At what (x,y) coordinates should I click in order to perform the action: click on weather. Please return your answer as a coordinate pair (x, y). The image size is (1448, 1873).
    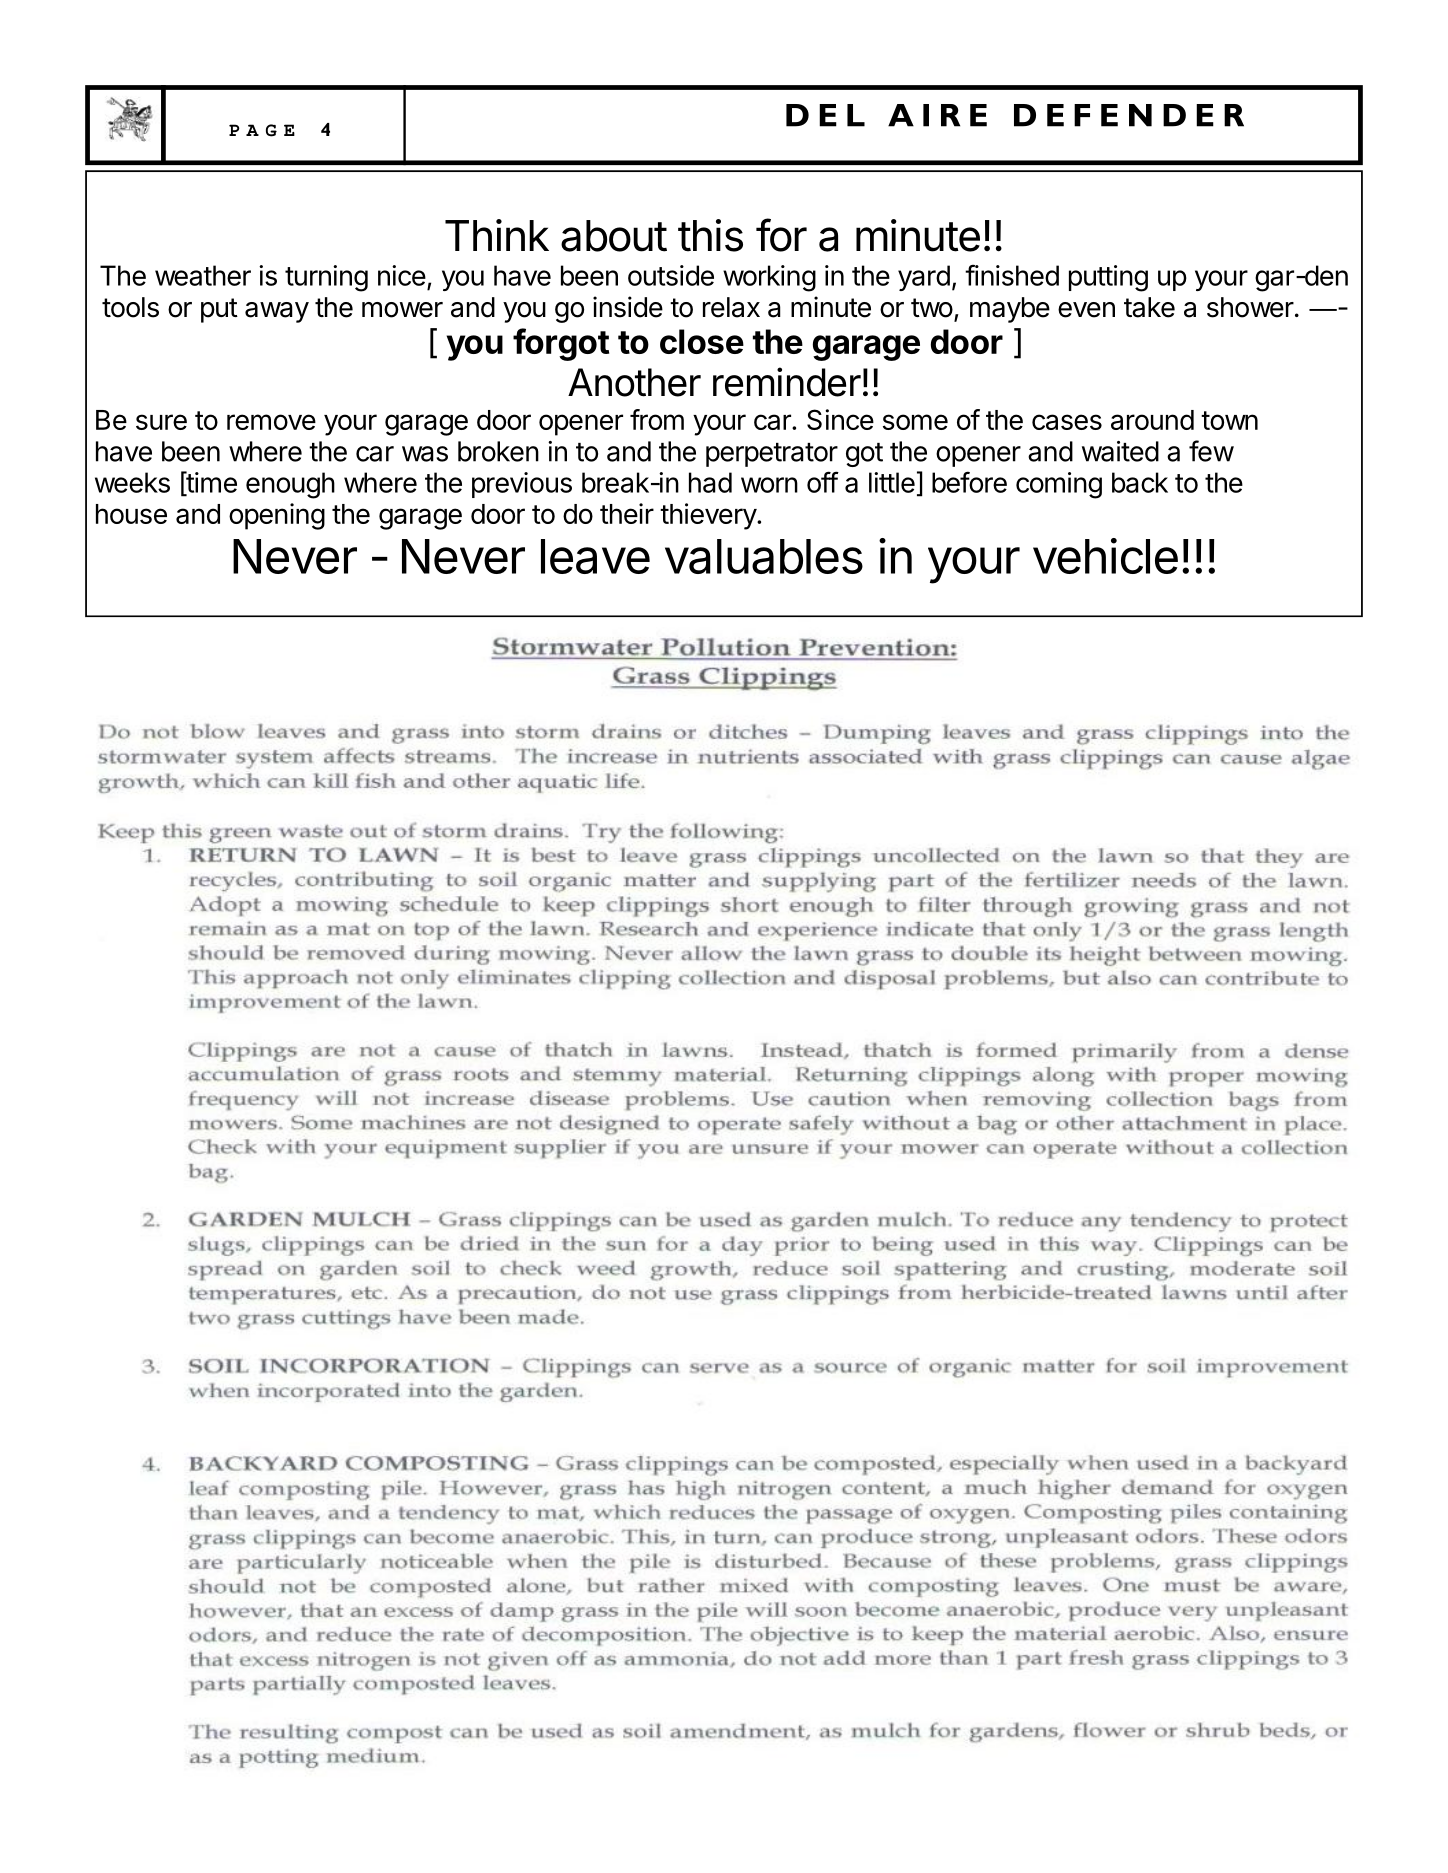
    Looking at the image, I should click on (203, 275).
